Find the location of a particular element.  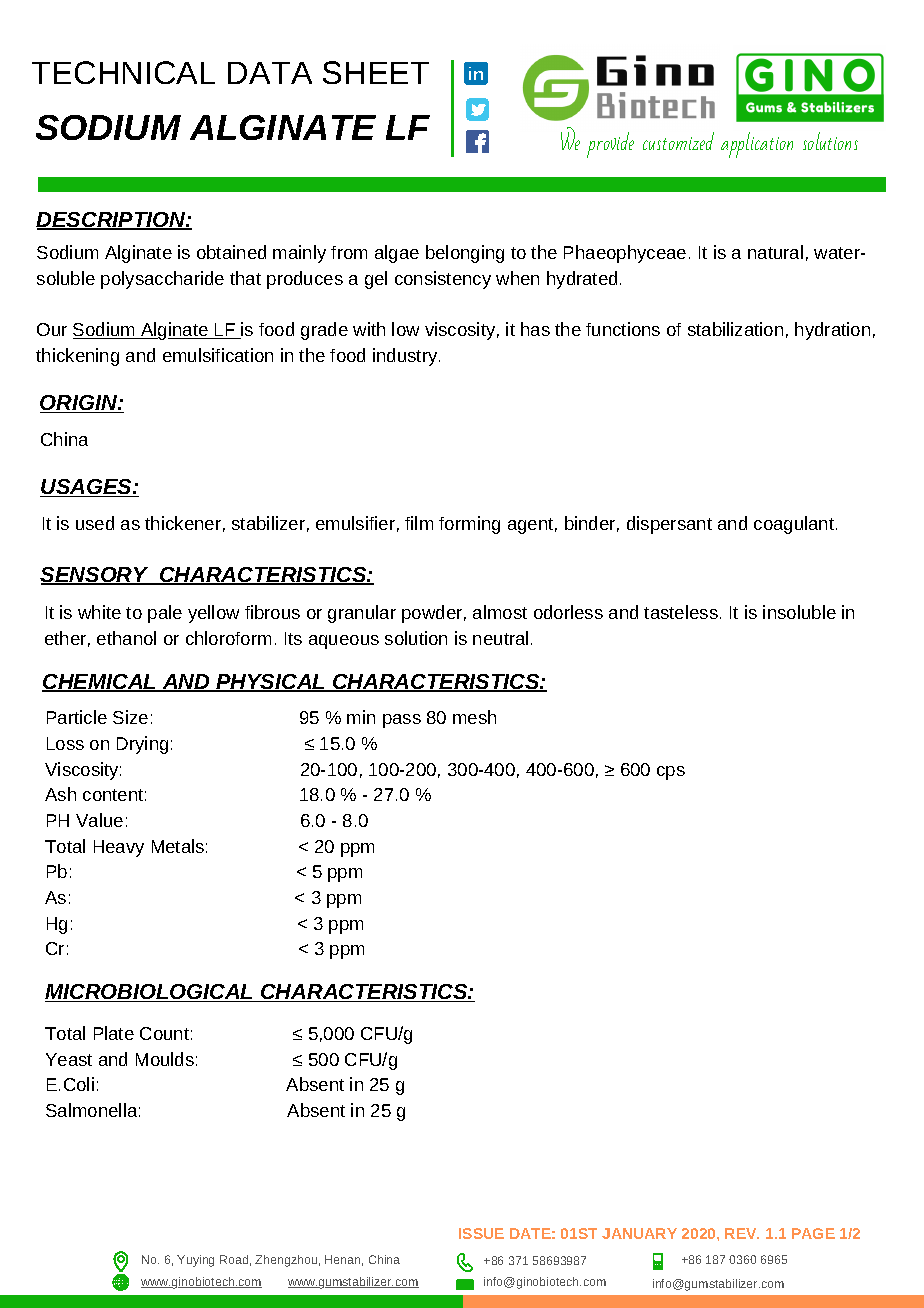

application is located at coordinates (757, 145).
